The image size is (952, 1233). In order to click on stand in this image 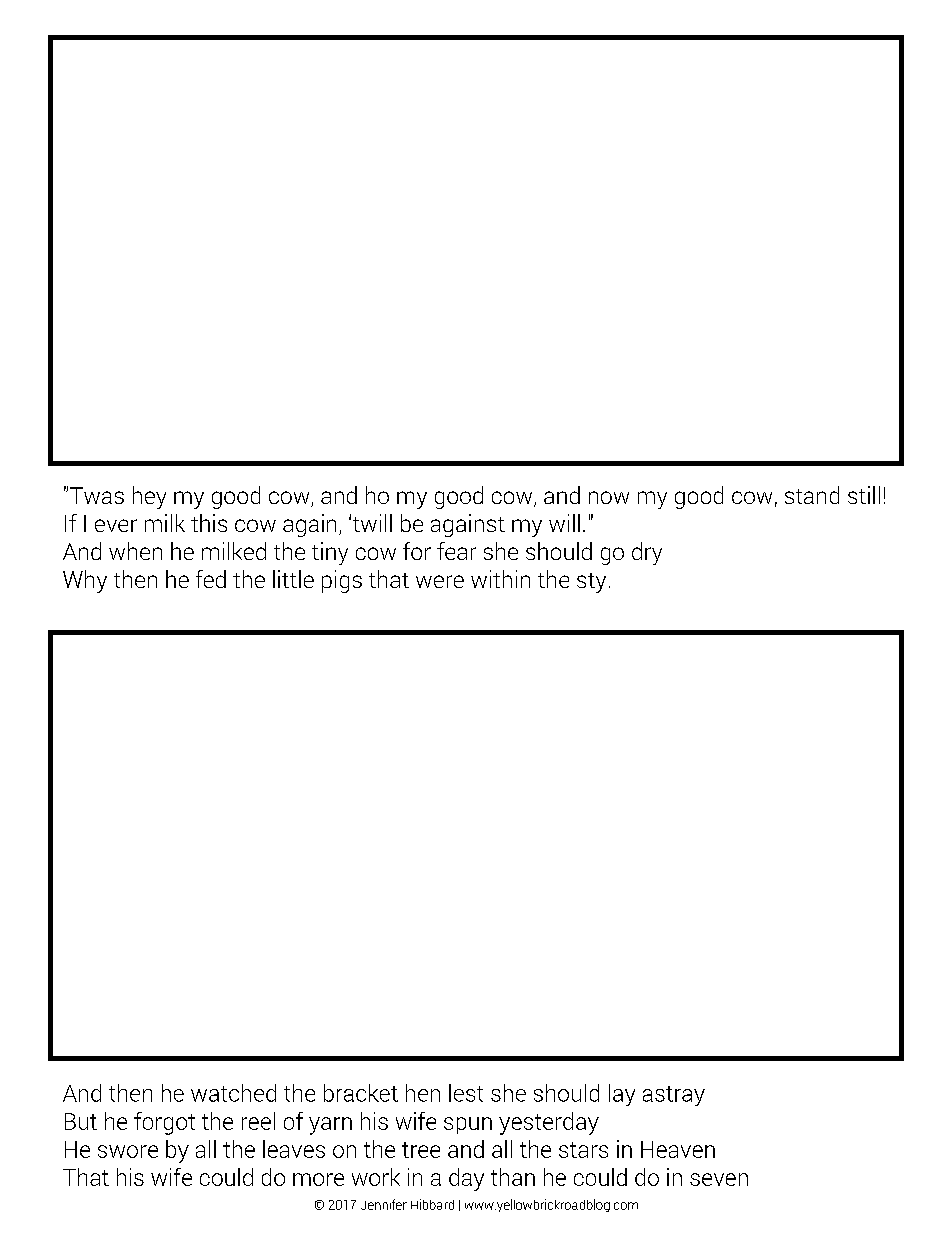, I will do `click(812, 495)`.
